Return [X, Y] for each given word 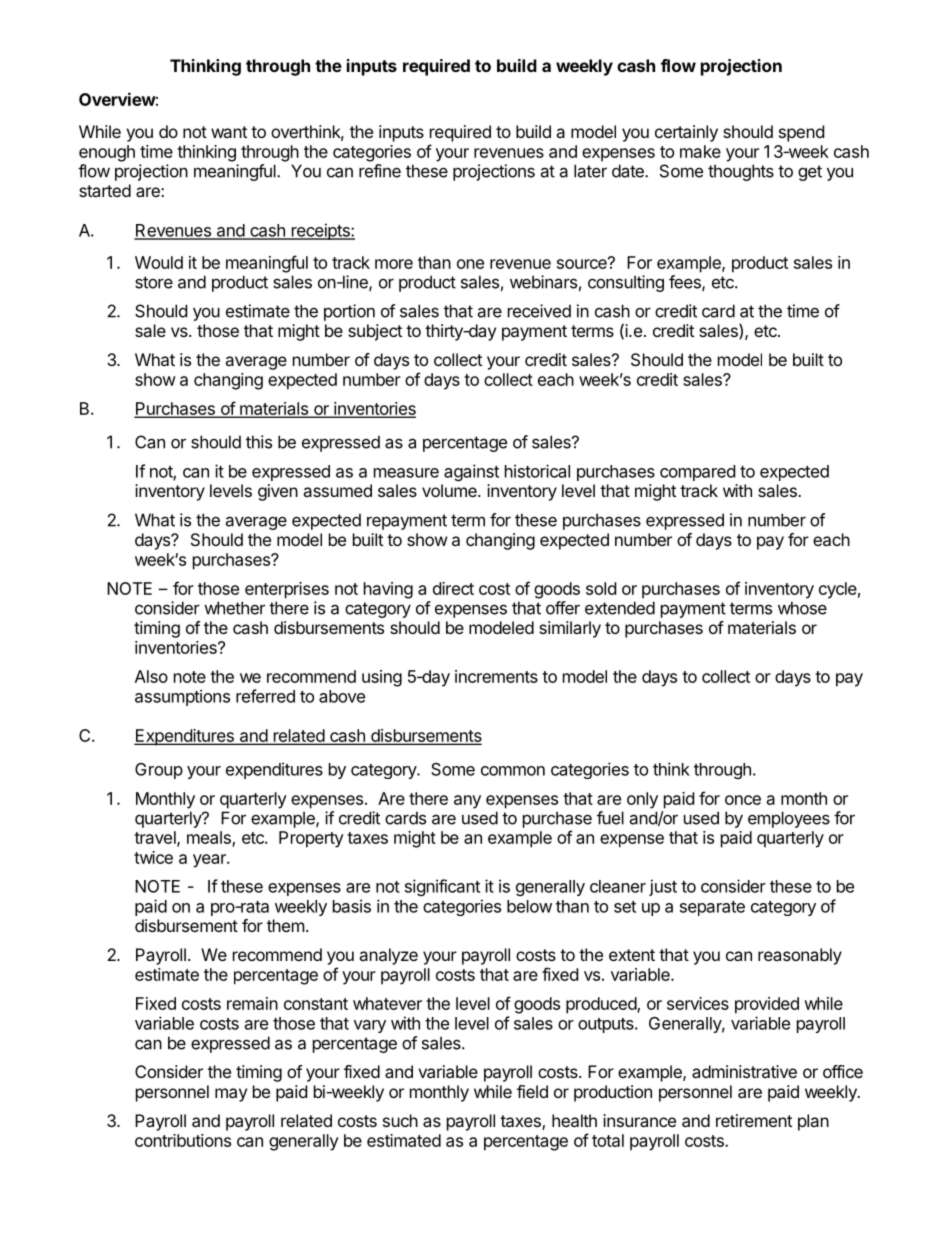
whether [234, 608]
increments [496, 676]
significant [442, 887]
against [471, 472]
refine [380, 171]
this [259, 442]
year [210, 861]
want [229, 132]
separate [712, 908]
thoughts [741, 172]
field [532, 1091]
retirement [754, 1120]
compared [697, 473]
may [231, 1095]
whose [802, 608]
